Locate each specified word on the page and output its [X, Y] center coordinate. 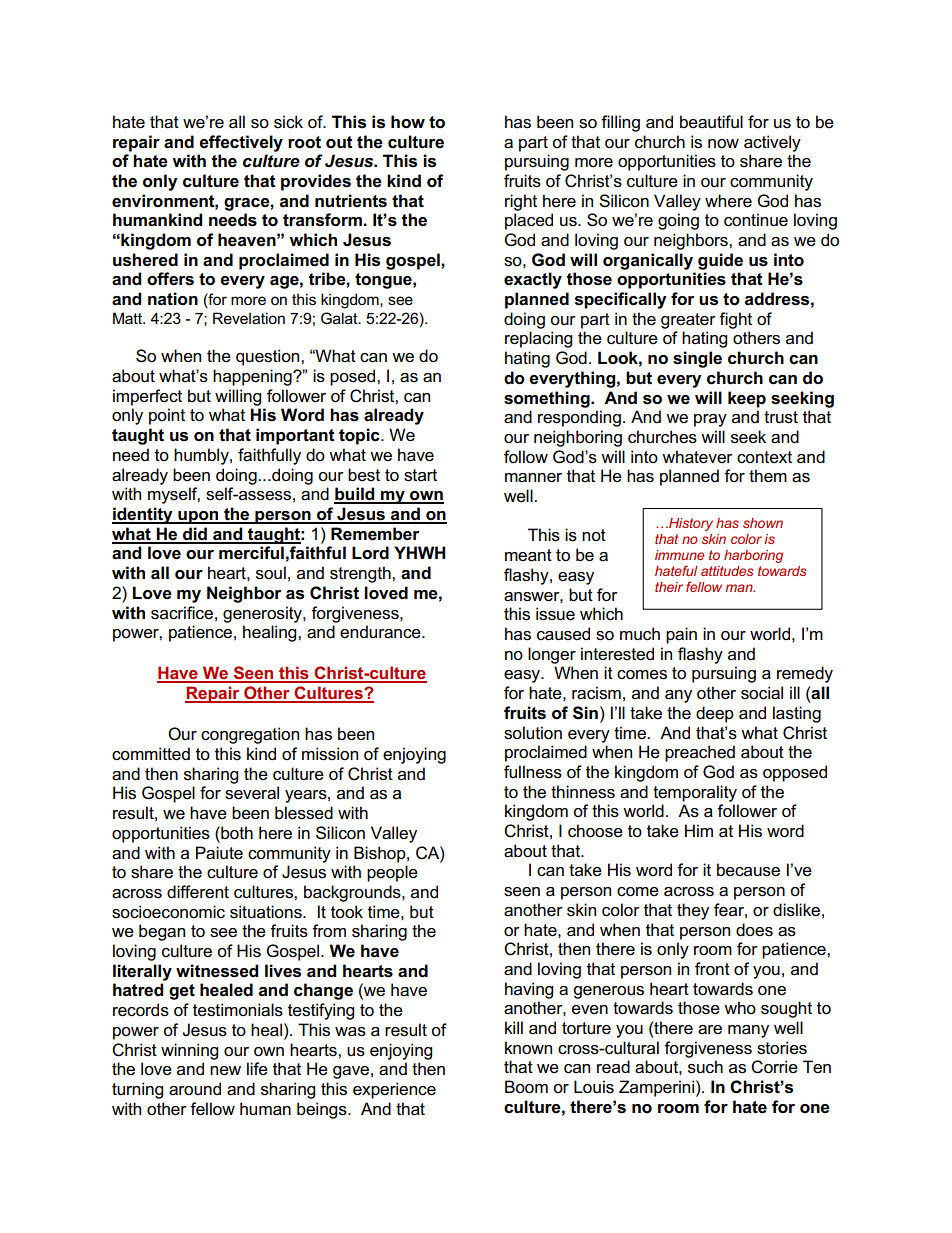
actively [772, 143]
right [521, 202]
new [225, 1071]
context [764, 457]
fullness [533, 772]
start [420, 475]
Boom [526, 1087]
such [705, 1067]
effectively [241, 143]
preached [700, 753]
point [167, 416]
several [252, 793]
